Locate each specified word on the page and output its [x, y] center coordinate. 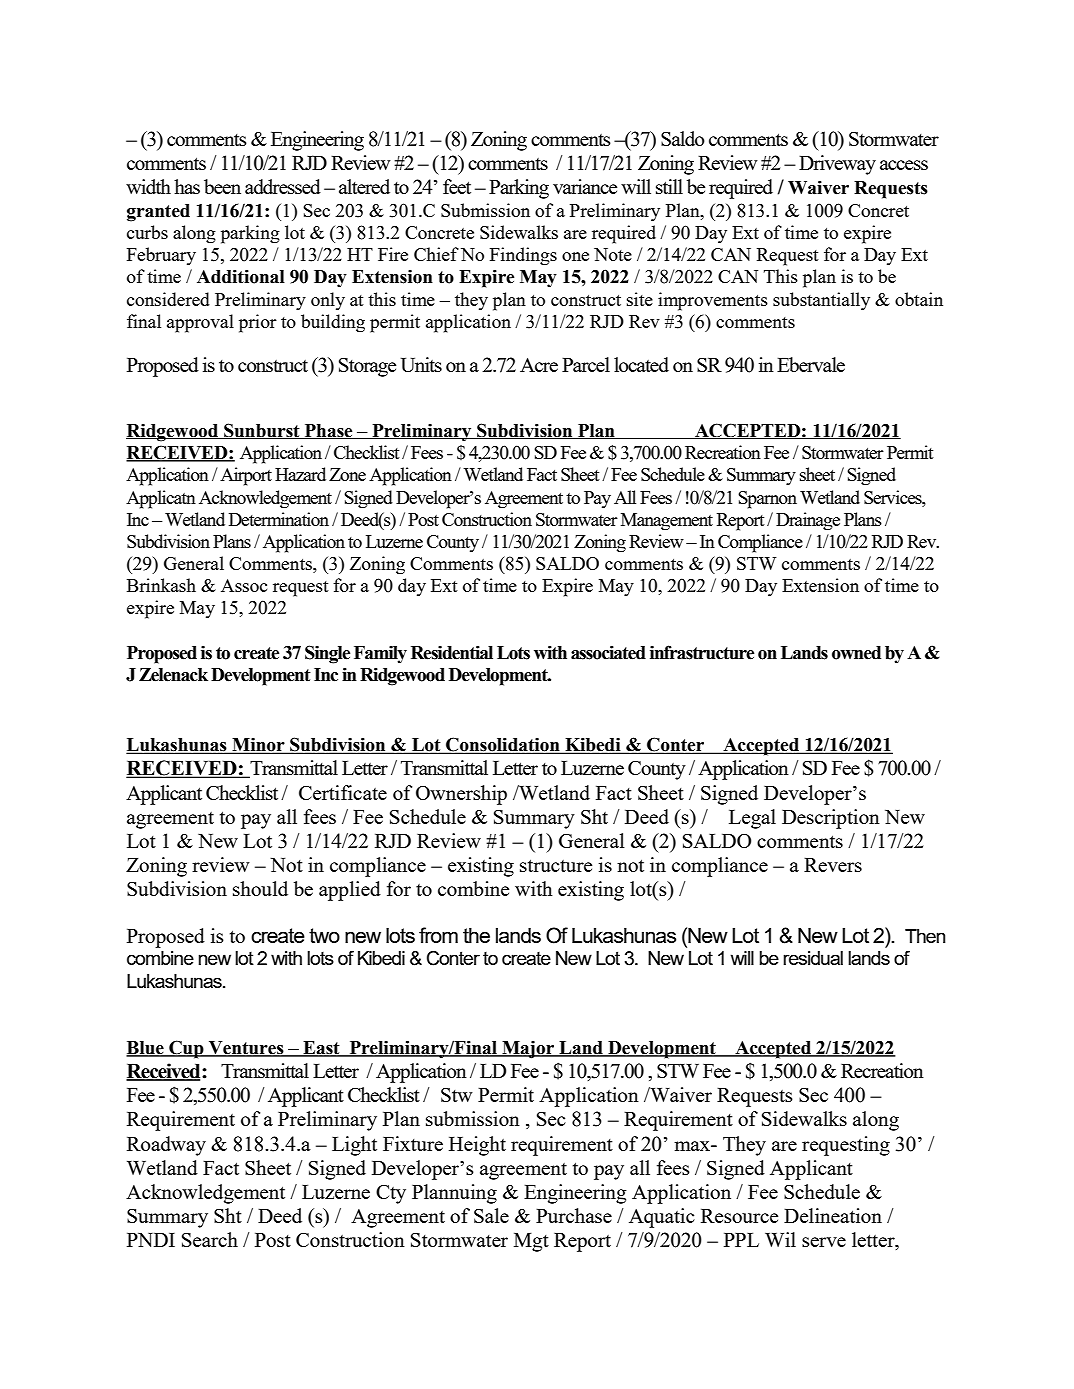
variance [585, 186]
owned [856, 653]
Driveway [837, 165]
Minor [258, 746]
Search [210, 1239]
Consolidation [503, 745]
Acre [539, 365]
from [438, 935]
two [324, 935]
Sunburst [262, 431]
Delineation [833, 1215]
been [222, 186]
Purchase [574, 1215]
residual [813, 958]
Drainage [808, 521]
